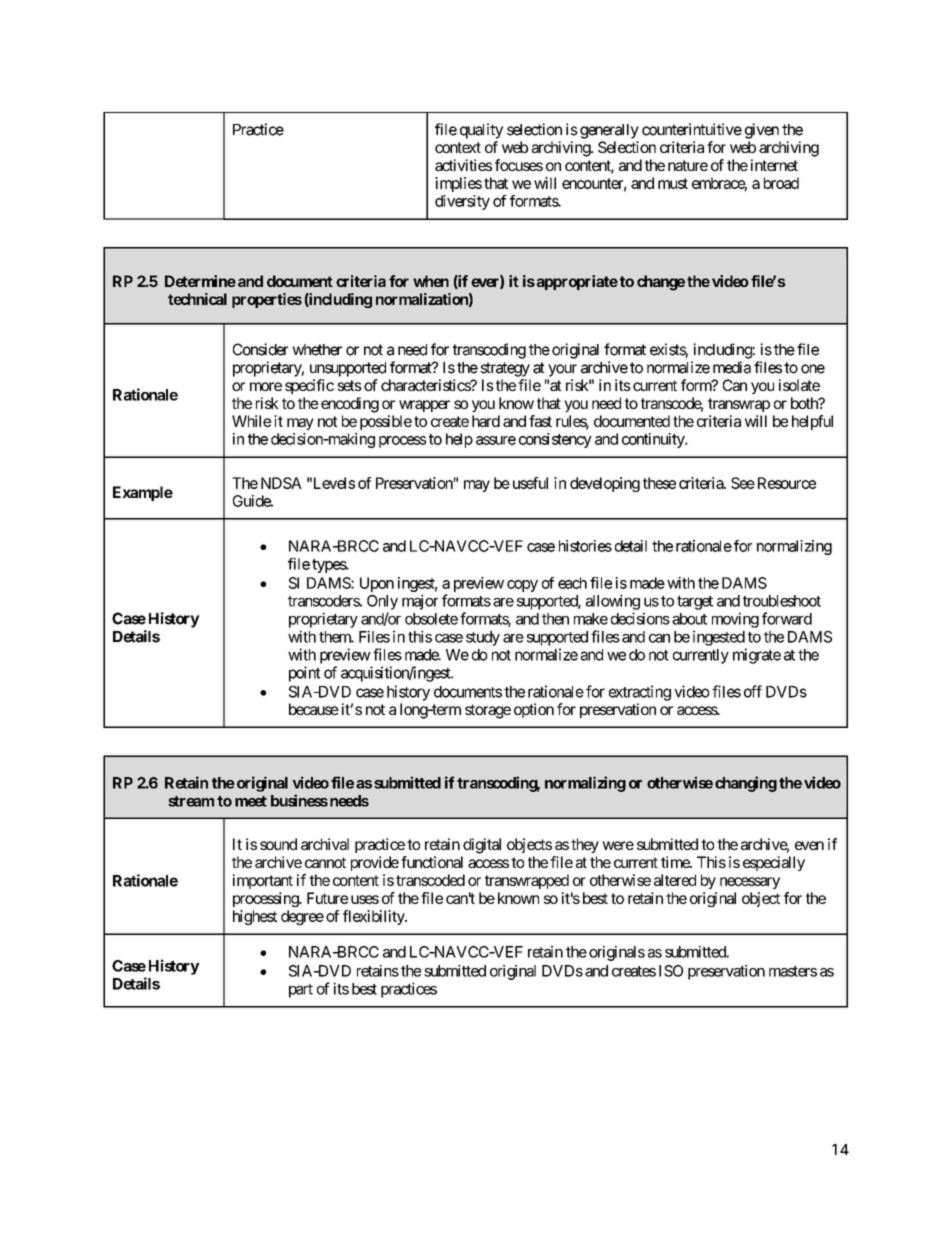 This image has width=952, height=1233. Describe the element at coordinates (750, 883) in the image. I see `necessary` at that location.
